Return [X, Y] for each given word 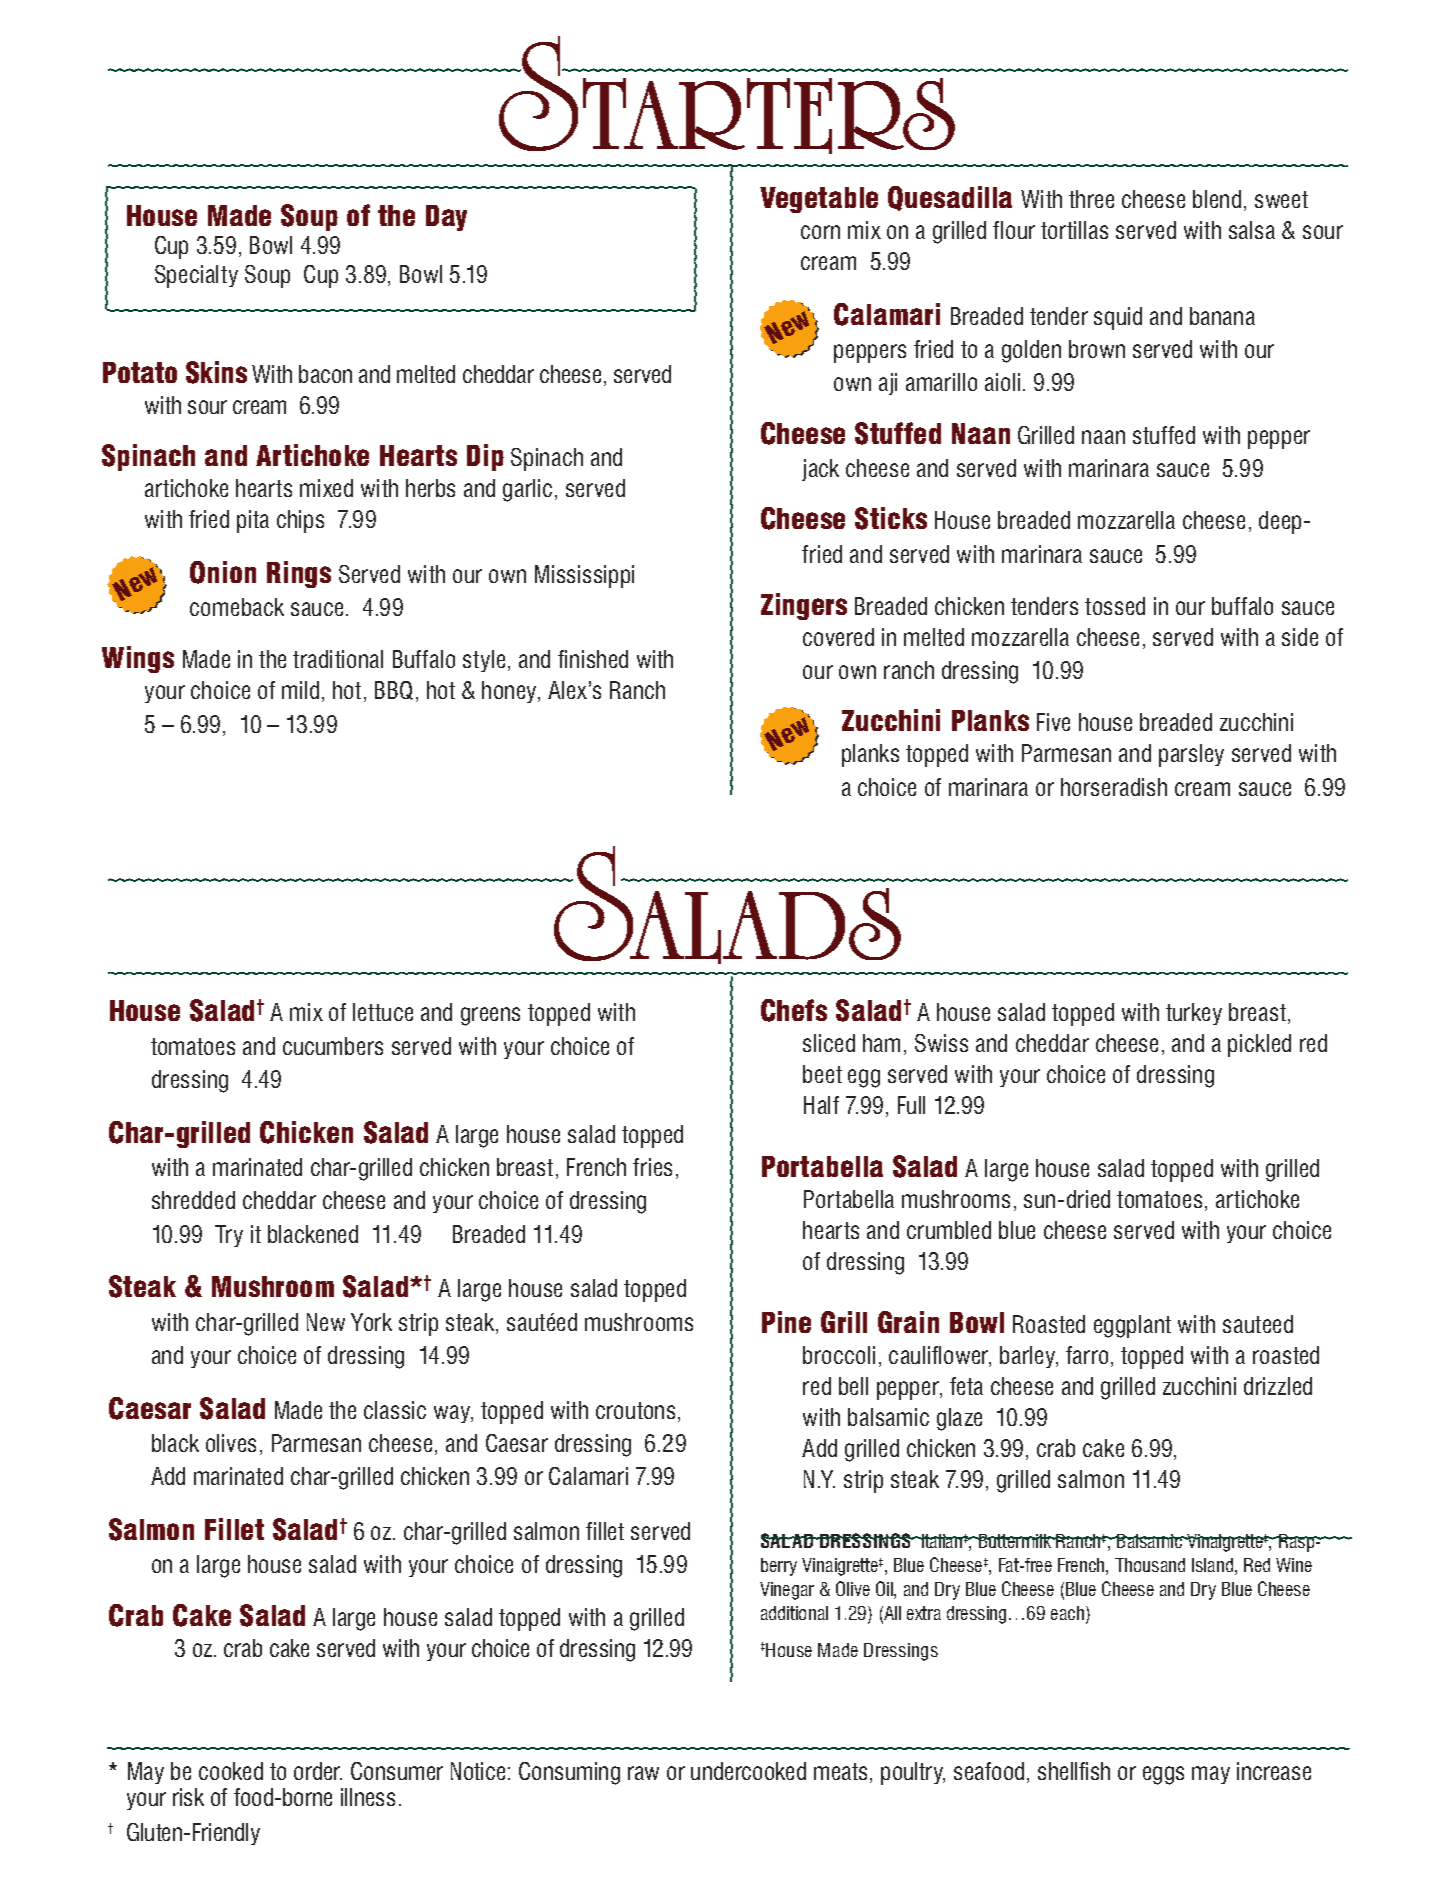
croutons [635, 1410]
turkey [1194, 1014]
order [318, 1771]
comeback [237, 607]
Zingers [804, 606]
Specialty [196, 276]
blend [1217, 199]
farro [1089, 1356]
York [371, 1322]
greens [490, 1016]
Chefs [794, 1010]
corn [820, 232]
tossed [1115, 606]
